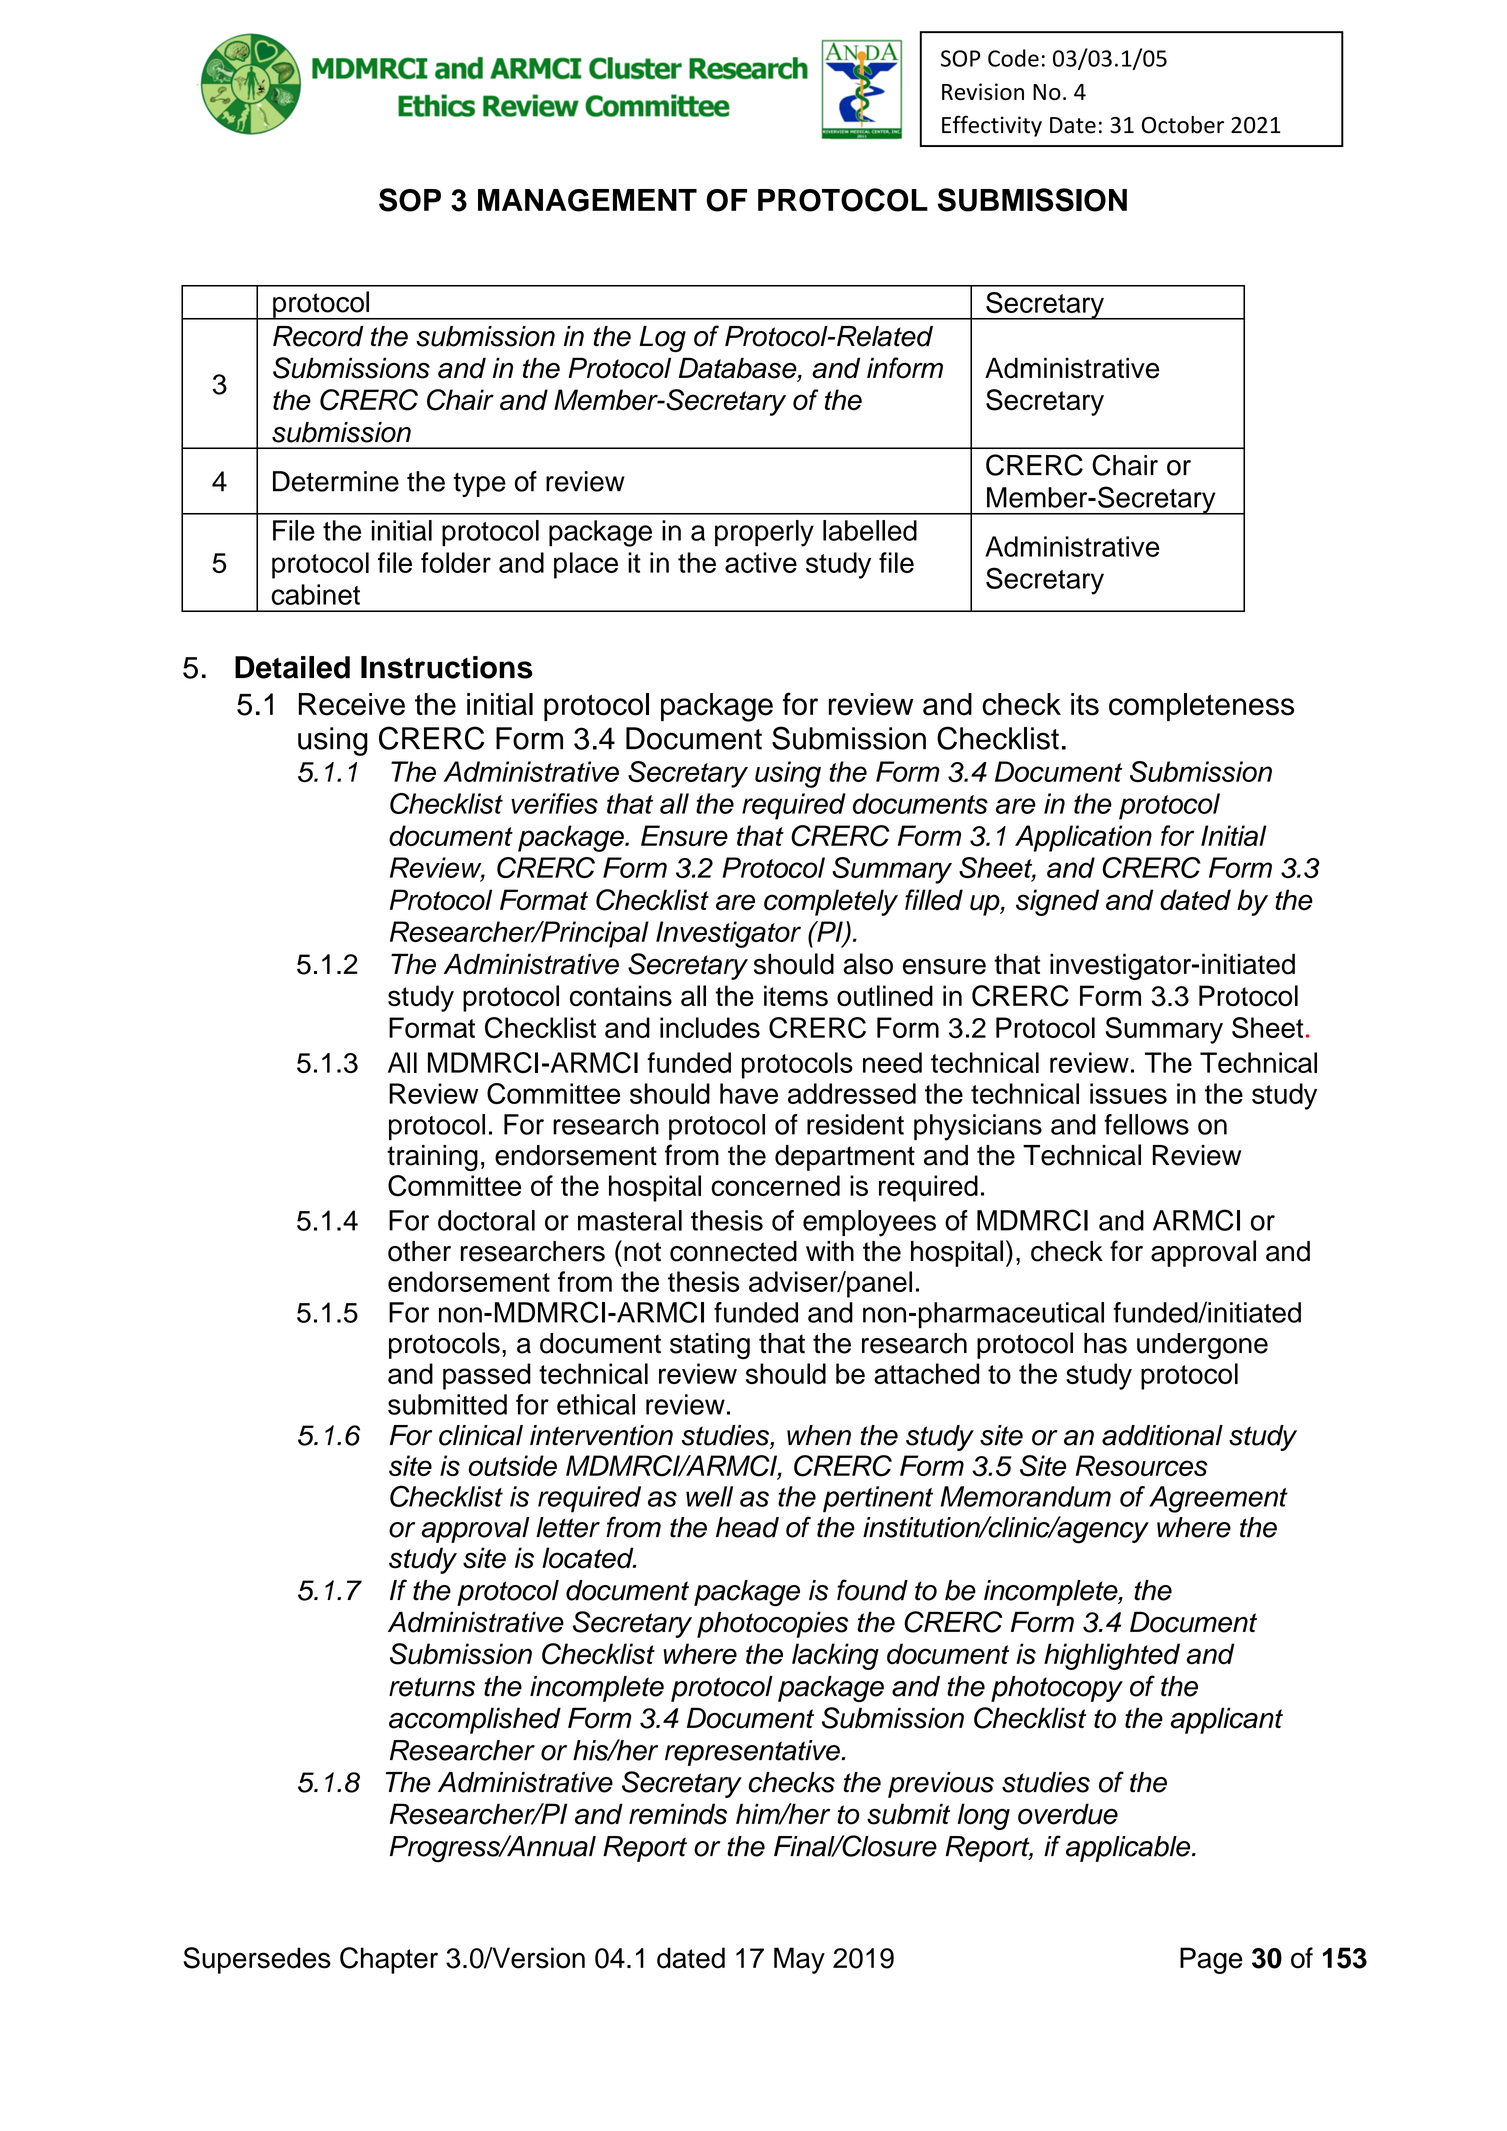 This image has height=2131, width=1507. Describe the element at coordinates (710, 1027) in the image. I see `includes` at that location.
